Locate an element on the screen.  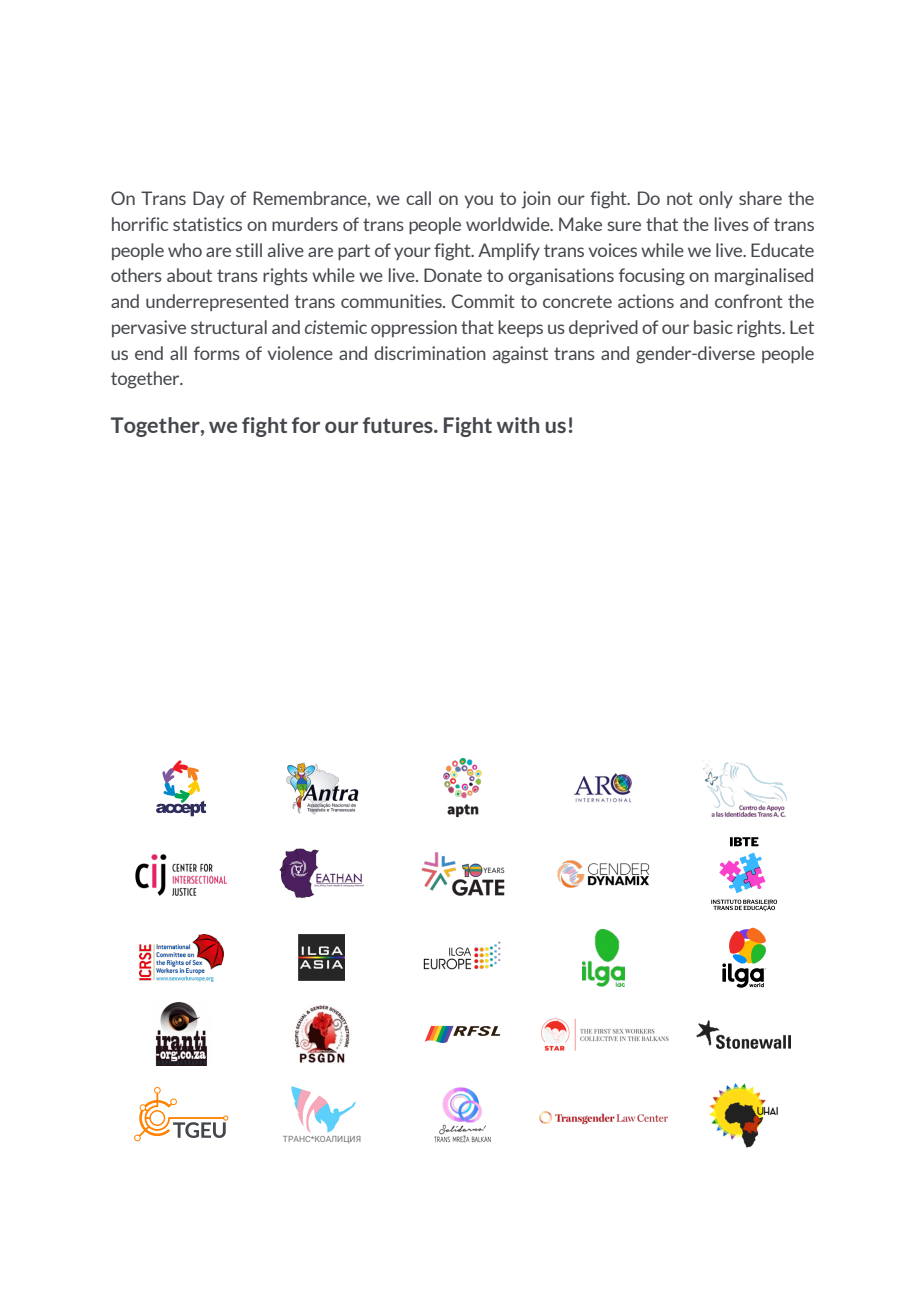
against is located at coordinates (520, 355).
